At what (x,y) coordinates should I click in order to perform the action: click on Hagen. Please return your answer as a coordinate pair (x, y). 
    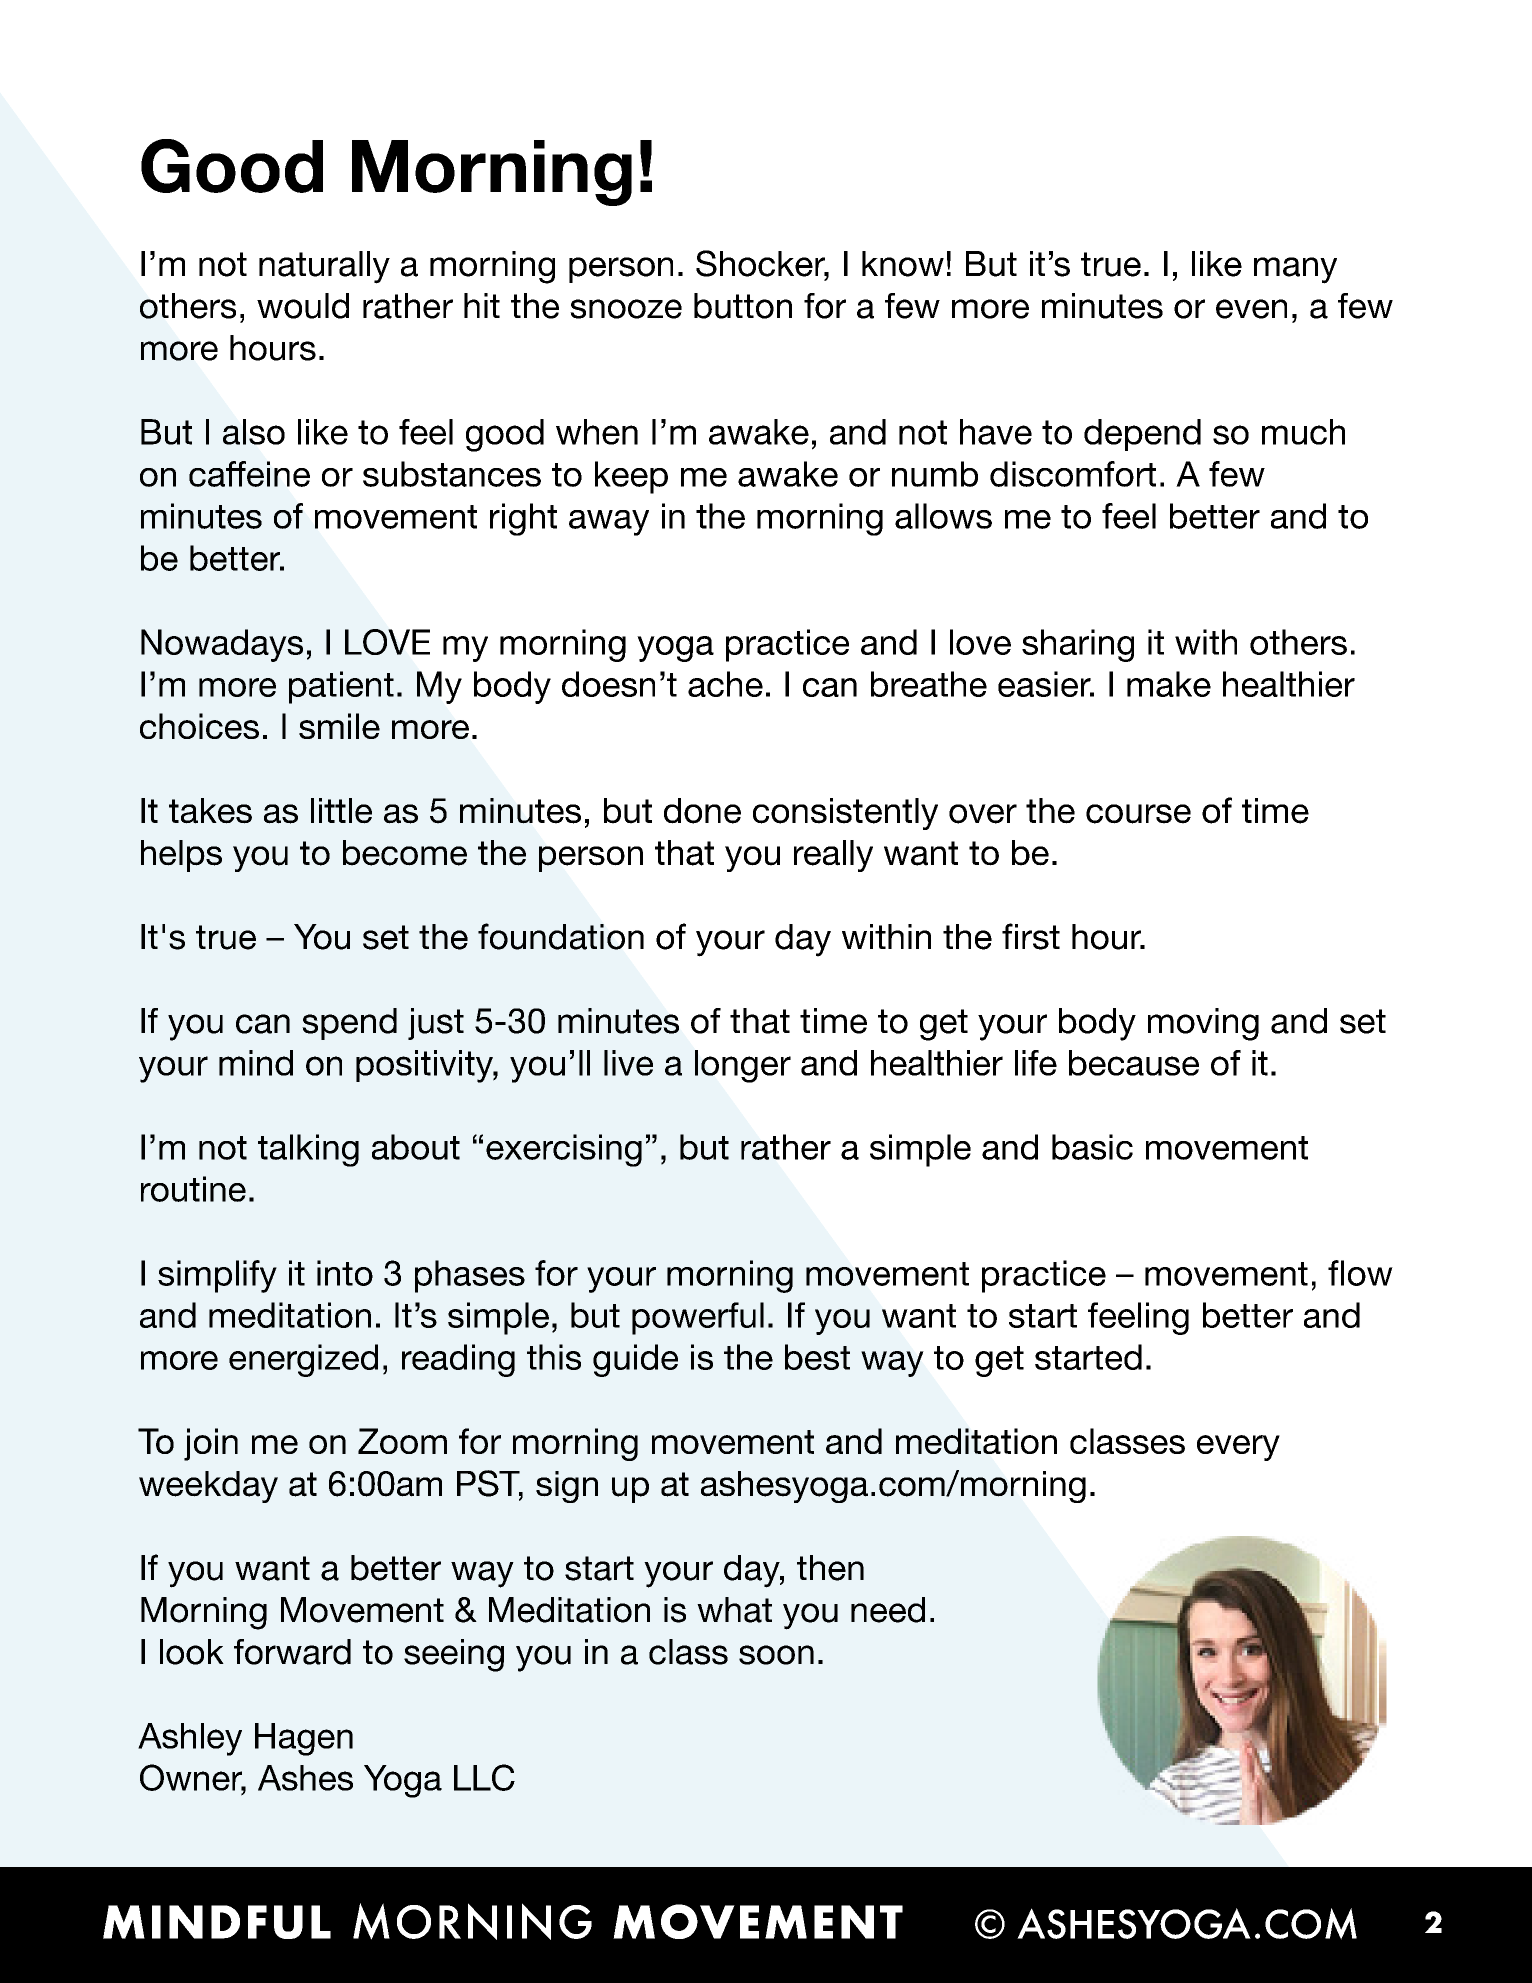
    Looking at the image, I should click on (304, 1739).
